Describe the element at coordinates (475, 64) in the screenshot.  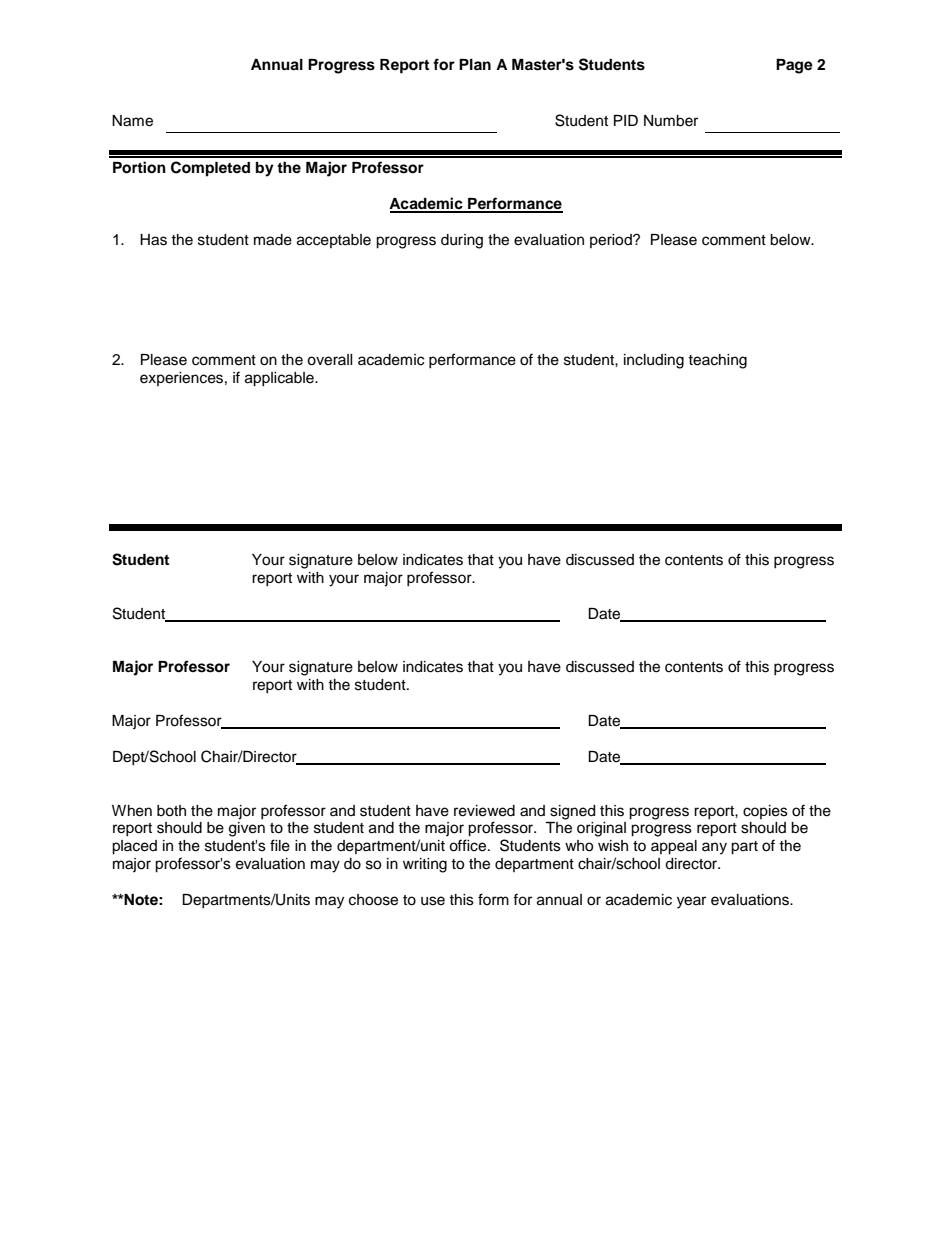
I see `Plan` at that location.
